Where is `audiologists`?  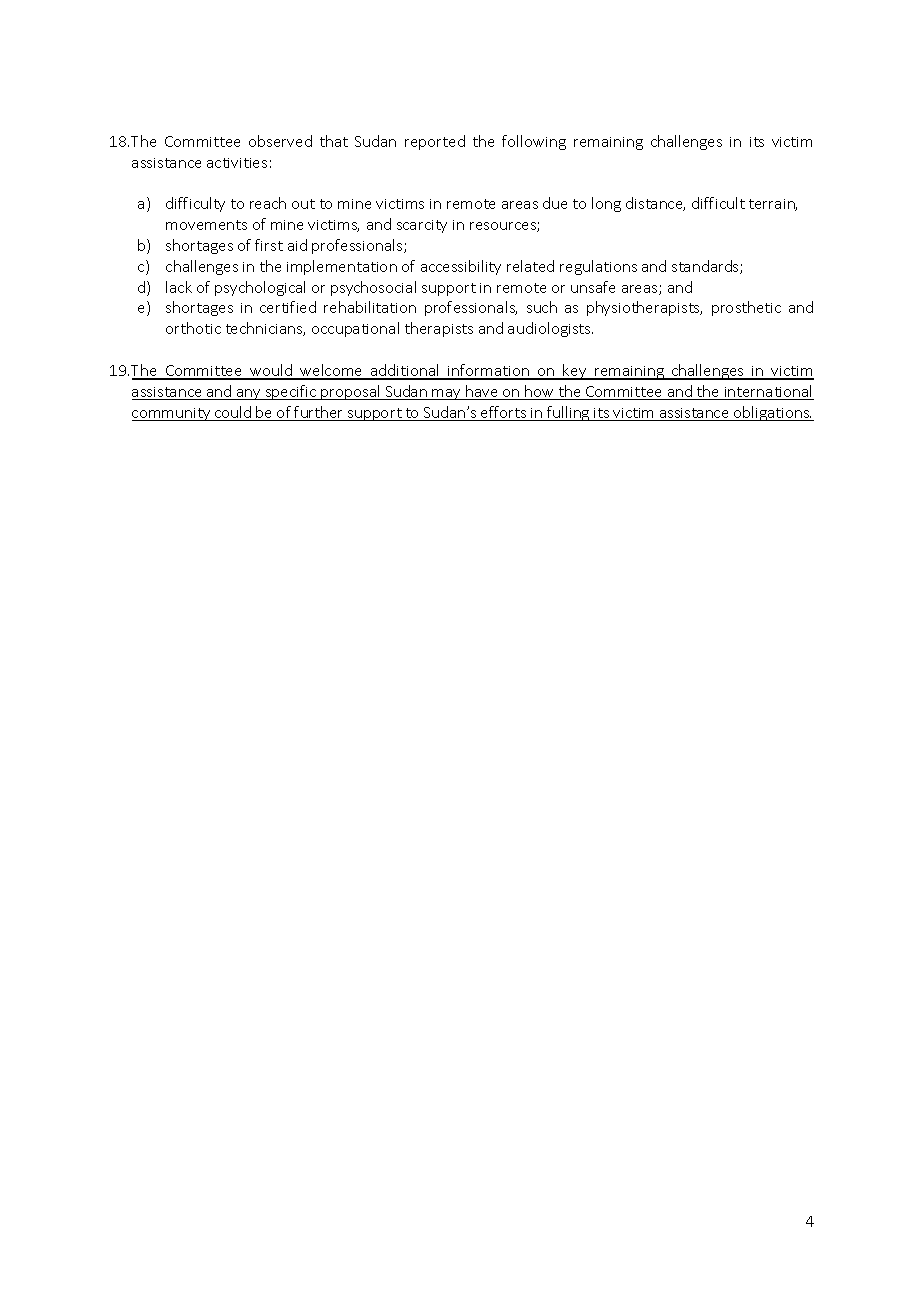
audiologists is located at coordinates (550, 329).
